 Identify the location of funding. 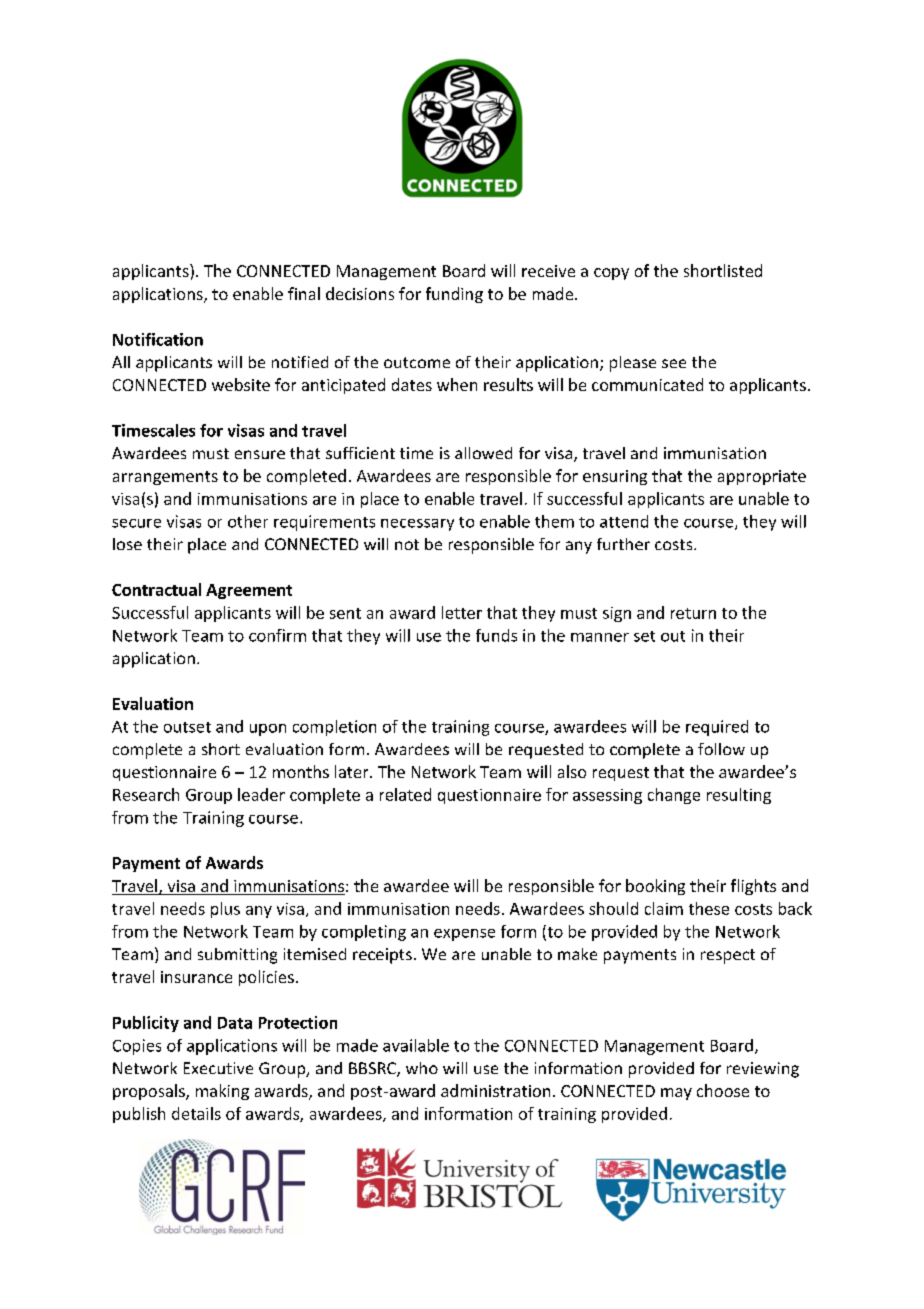
(454, 295).
